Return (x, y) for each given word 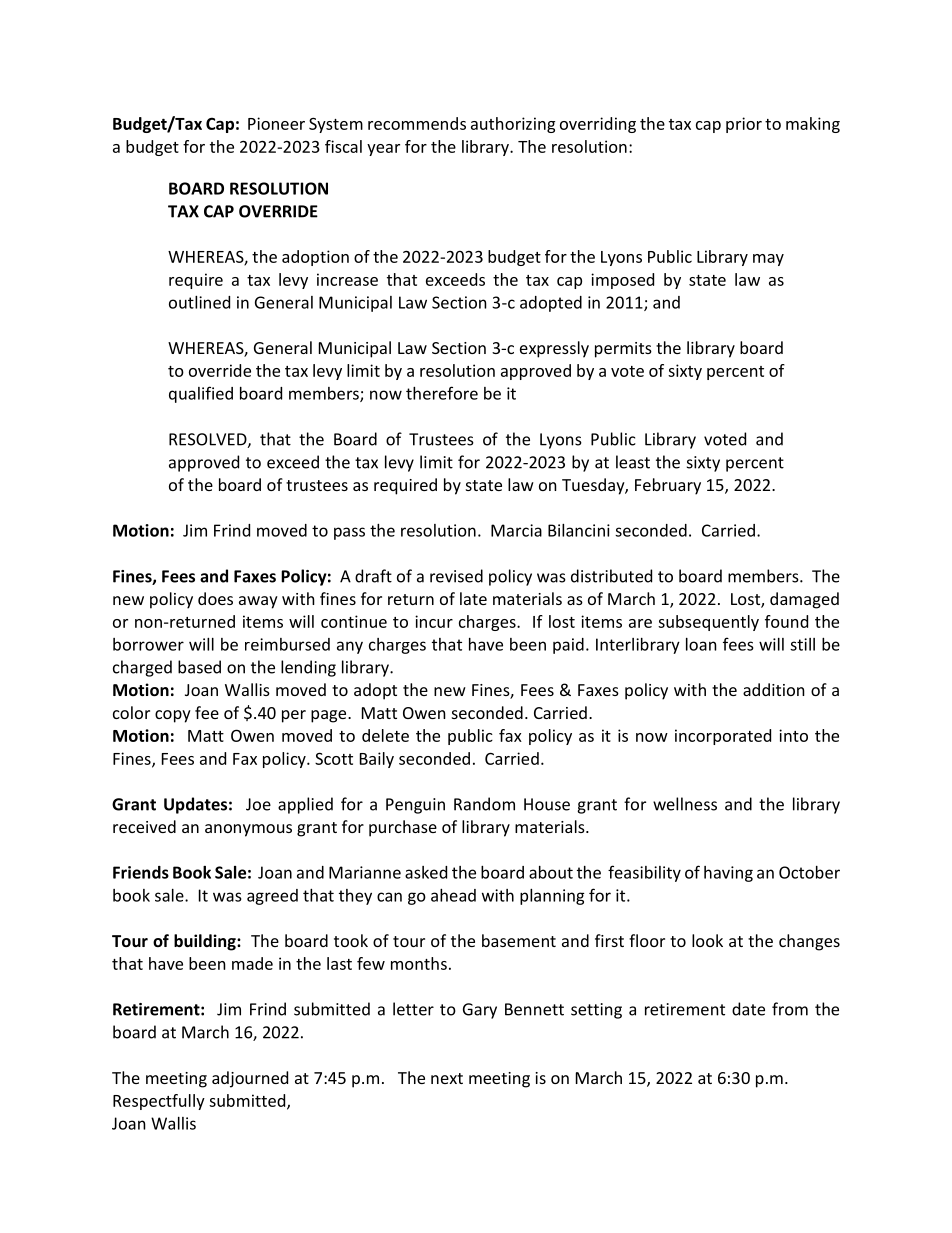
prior (744, 125)
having (728, 874)
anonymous (248, 830)
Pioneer (276, 123)
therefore (442, 393)
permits (623, 350)
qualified (201, 394)
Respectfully (159, 1102)
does (215, 598)
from (790, 1009)
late (473, 598)
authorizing (513, 125)
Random (484, 804)
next (447, 1078)
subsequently (708, 623)
